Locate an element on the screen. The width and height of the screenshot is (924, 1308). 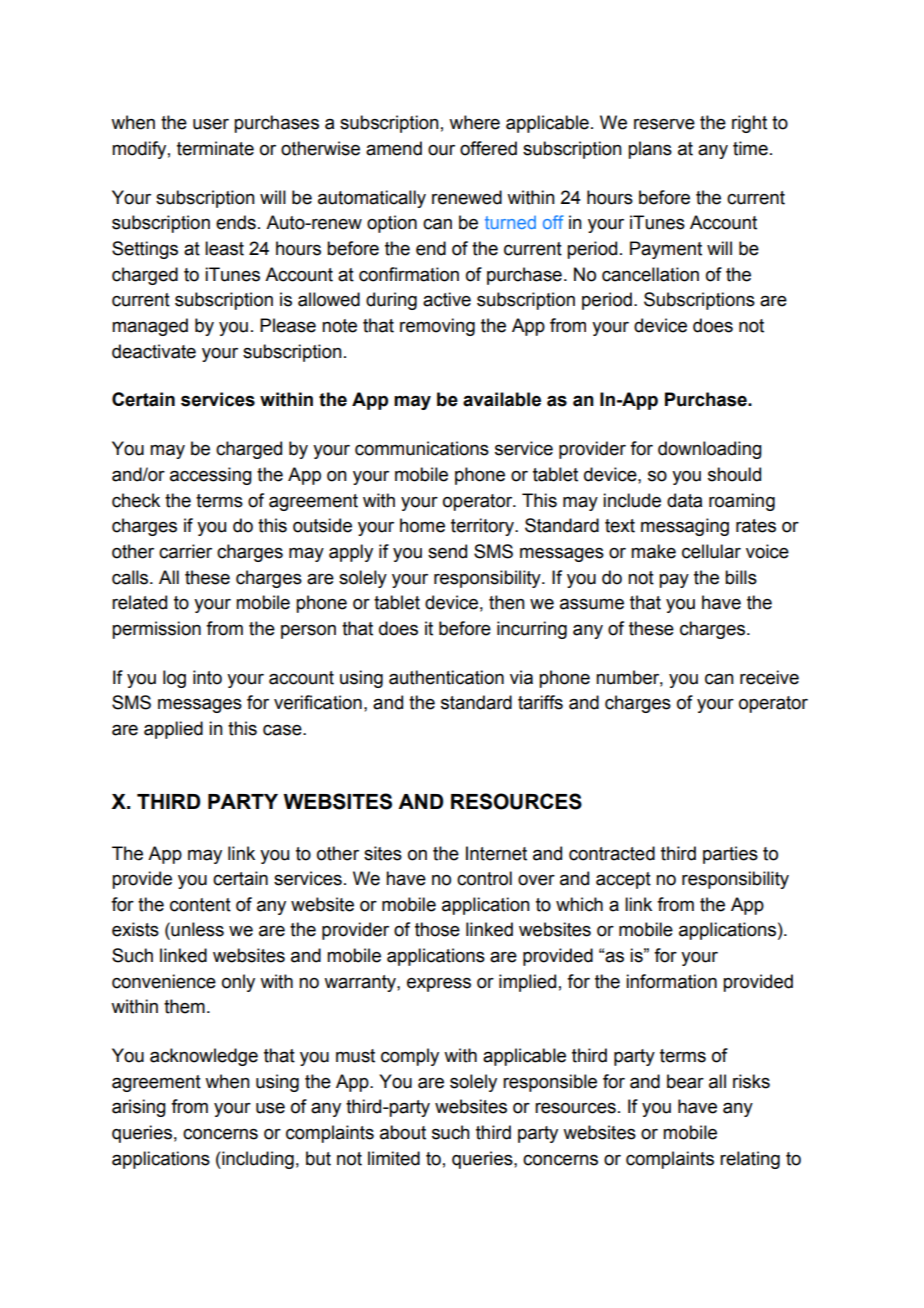
cancellation is located at coordinates (650, 274).
